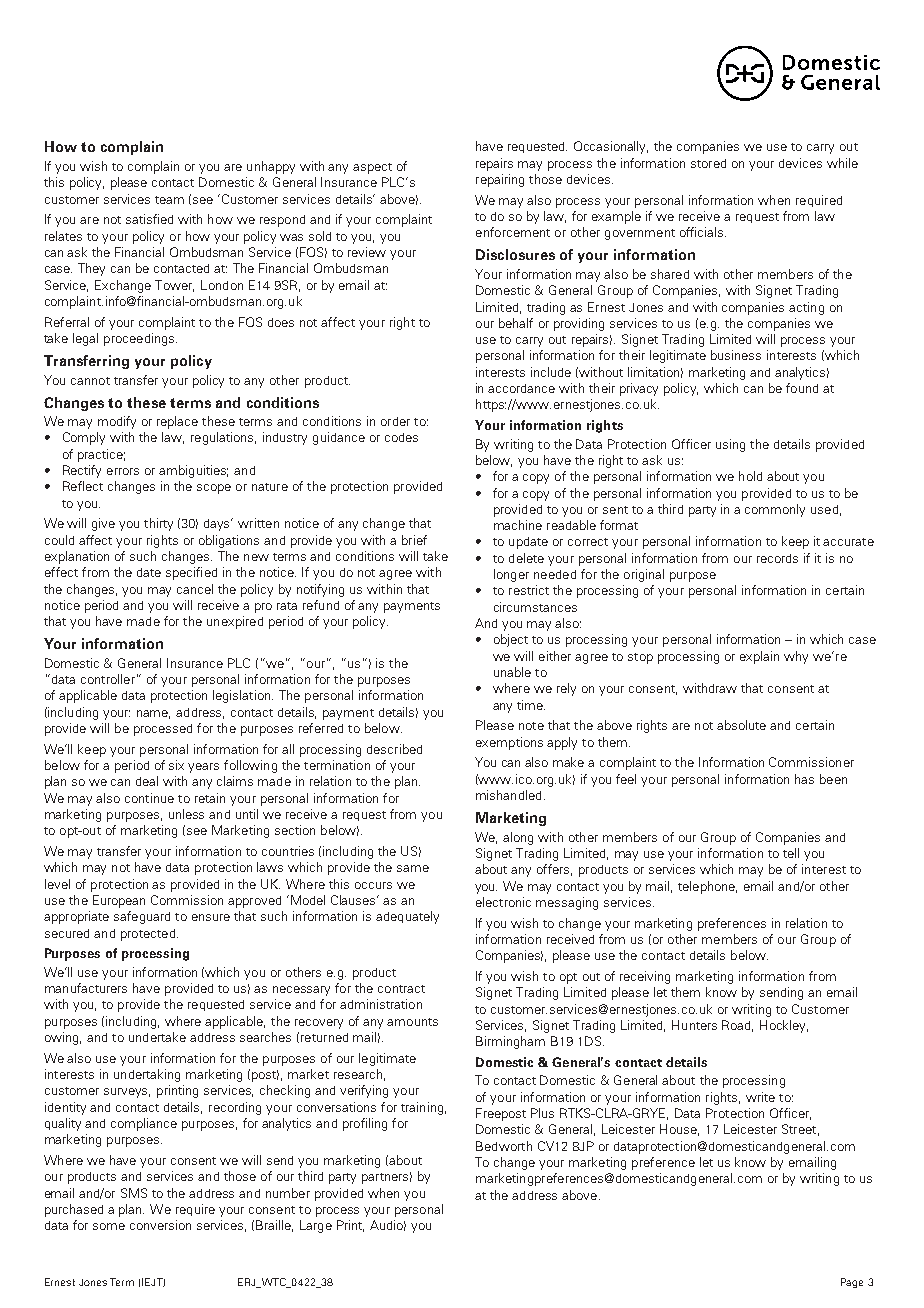 This screenshot has width=924, height=1308. Describe the element at coordinates (708, 163) in the screenshot. I see `stored` at that location.
